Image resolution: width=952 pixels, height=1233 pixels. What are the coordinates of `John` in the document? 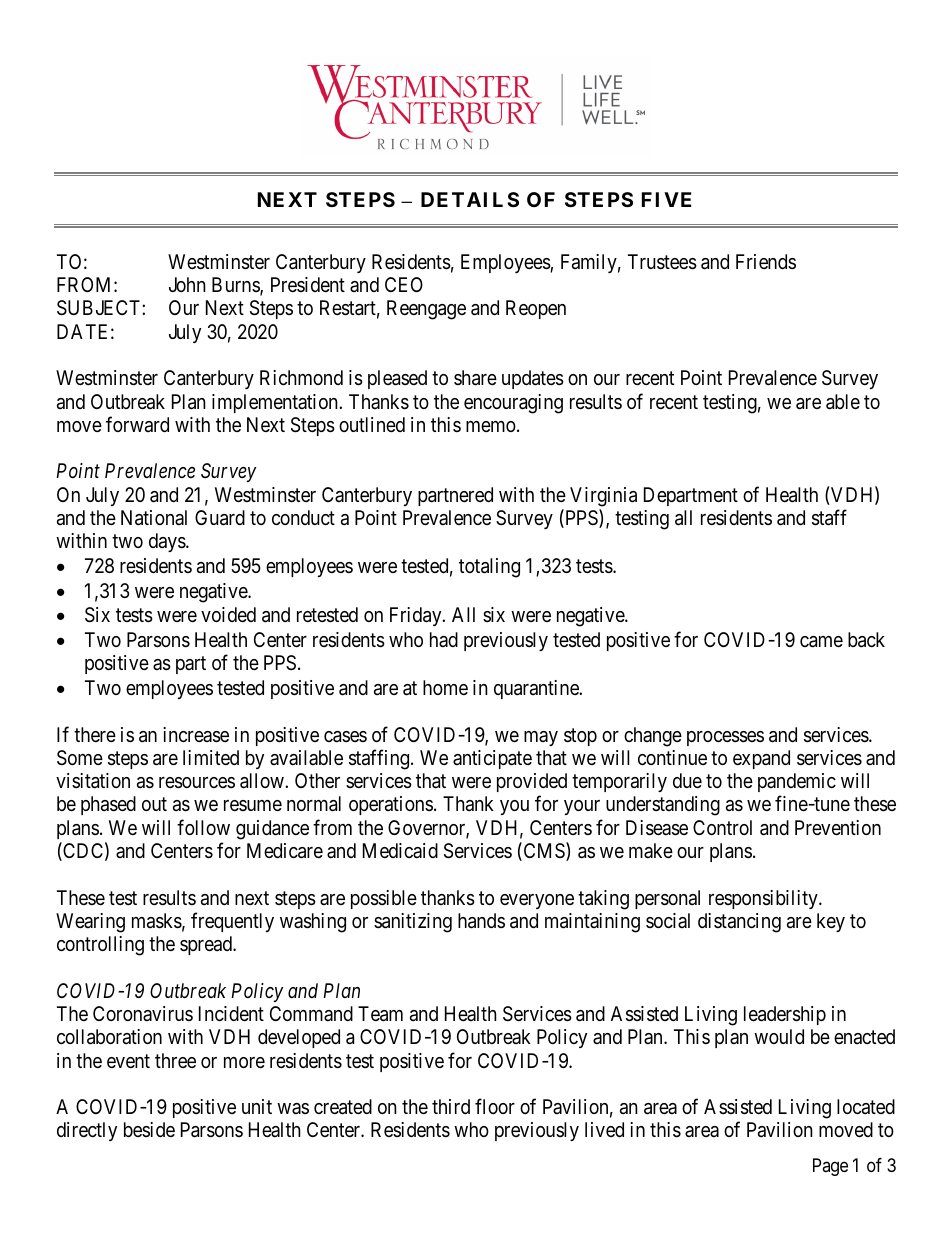 It's located at (187, 284).
